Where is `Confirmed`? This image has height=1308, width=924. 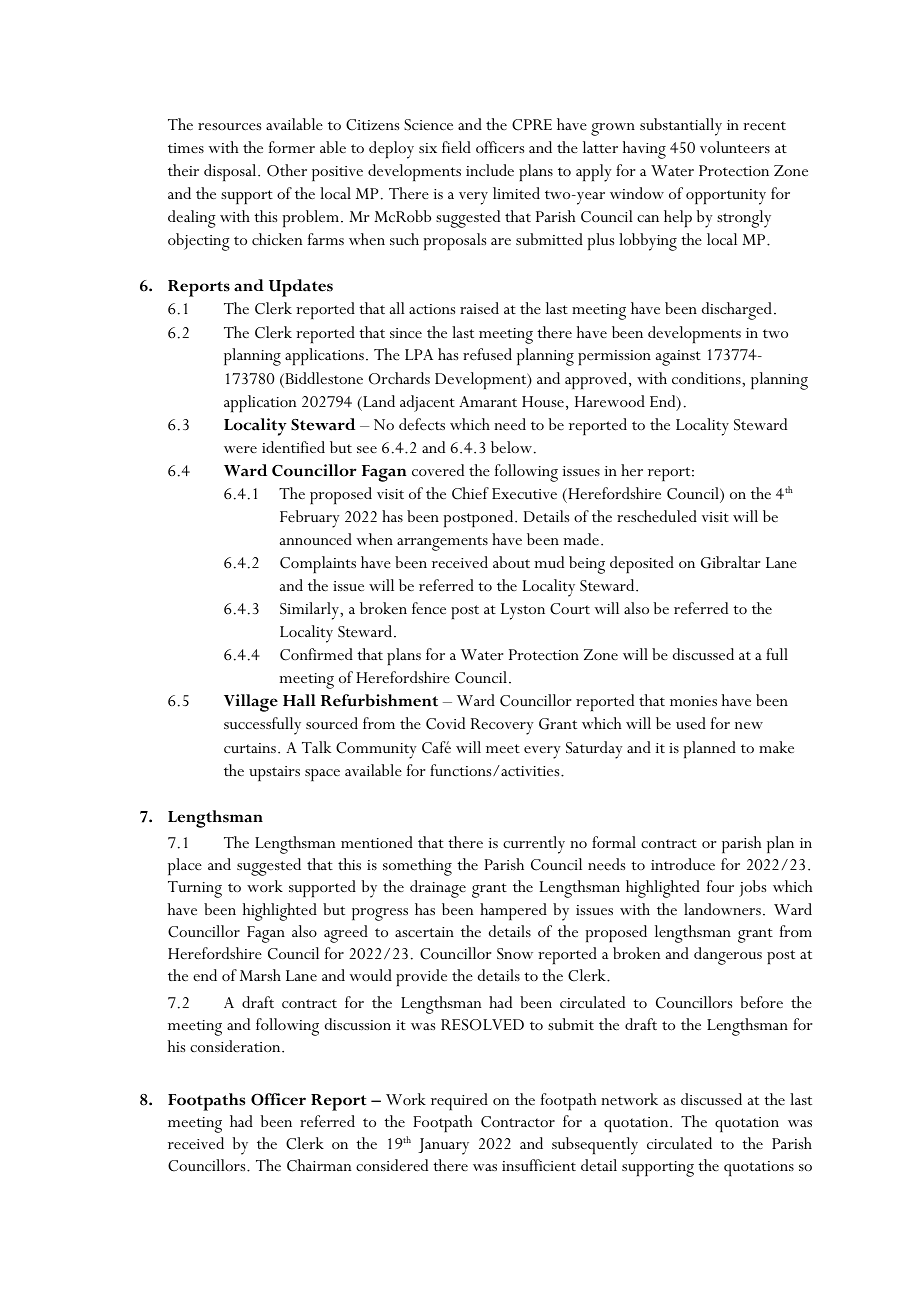 Confirmed is located at coordinates (316, 654).
